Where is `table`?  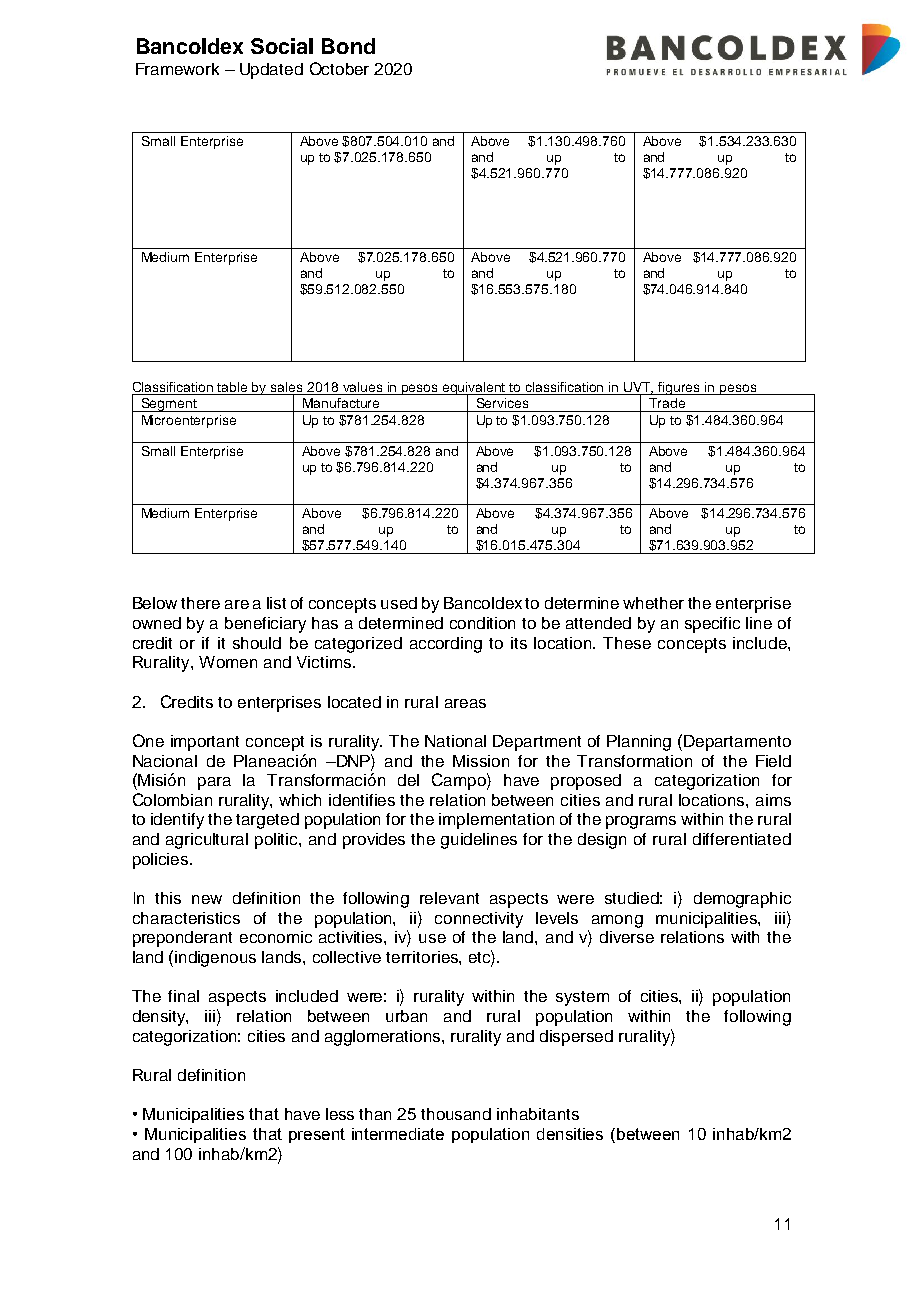
table is located at coordinates (232, 387).
